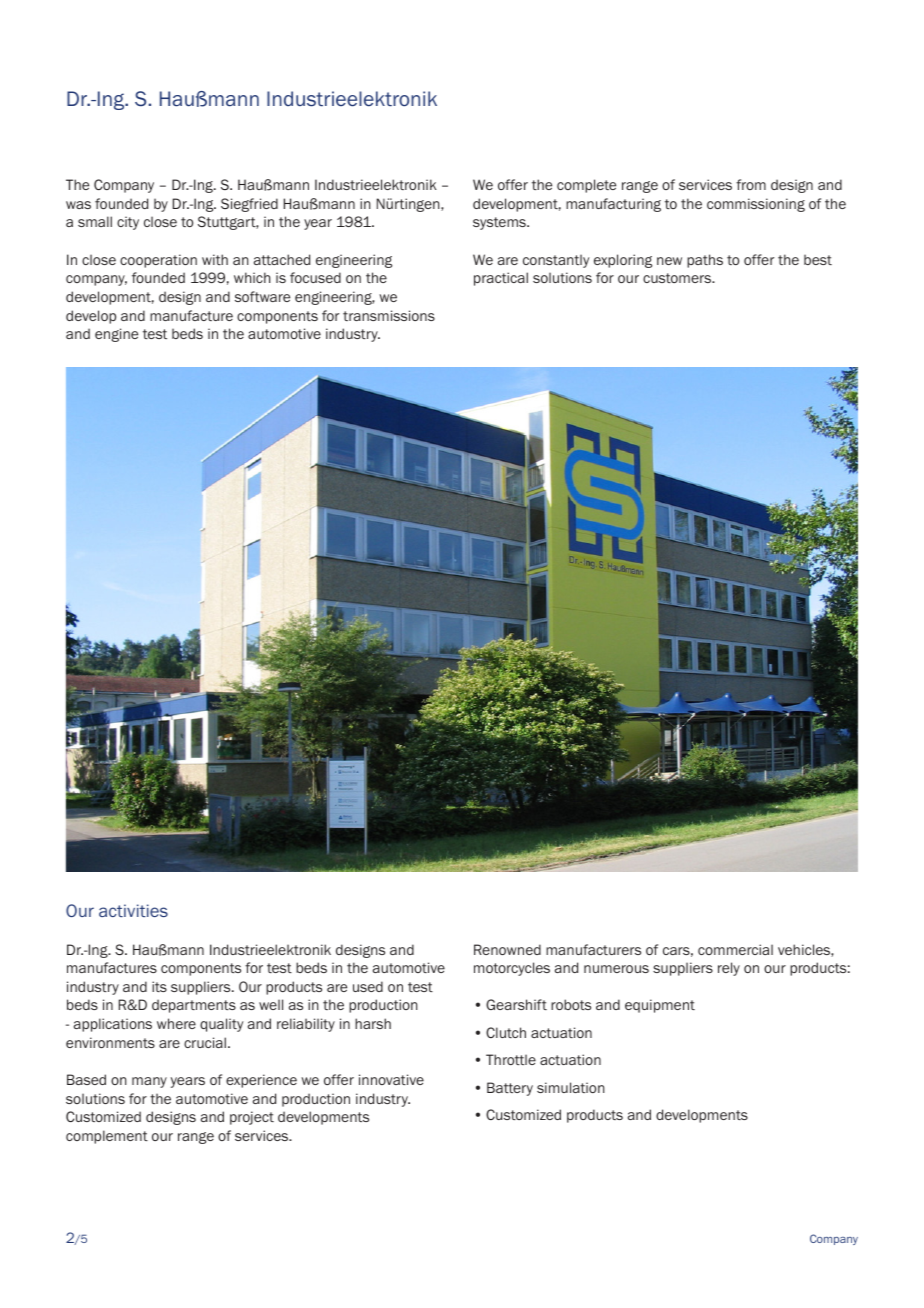 The width and height of the screenshot is (924, 1308). What do you see at coordinates (571, 1087) in the screenshot?
I see `simulation` at bounding box center [571, 1087].
